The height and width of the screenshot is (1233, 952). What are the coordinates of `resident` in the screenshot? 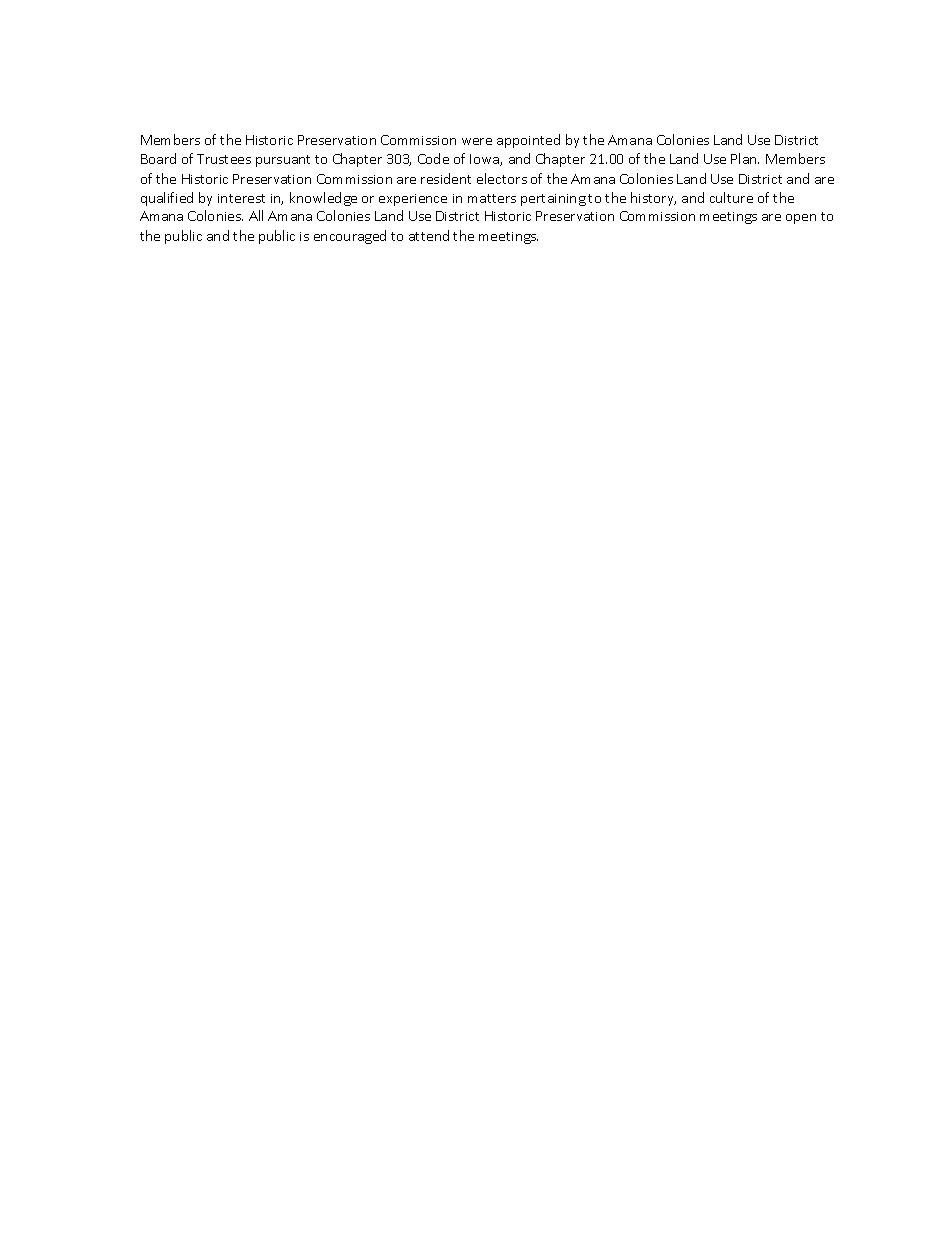 It's located at (446, 178).
